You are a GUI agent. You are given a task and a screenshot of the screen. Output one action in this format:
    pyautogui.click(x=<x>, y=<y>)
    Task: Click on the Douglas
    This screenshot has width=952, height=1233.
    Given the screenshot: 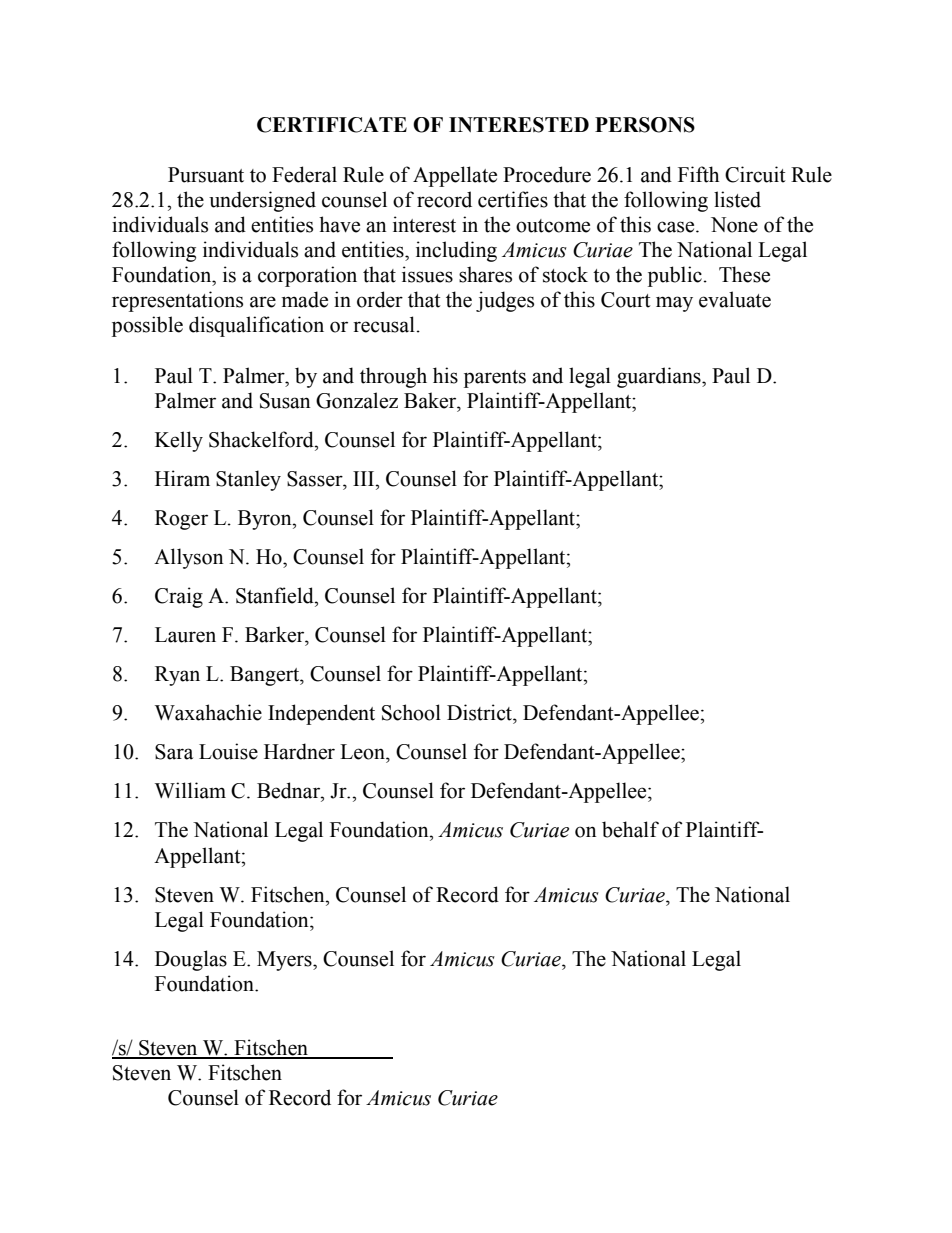 What is the action you would take?
    pyautogui.click(x=191, y=960)
